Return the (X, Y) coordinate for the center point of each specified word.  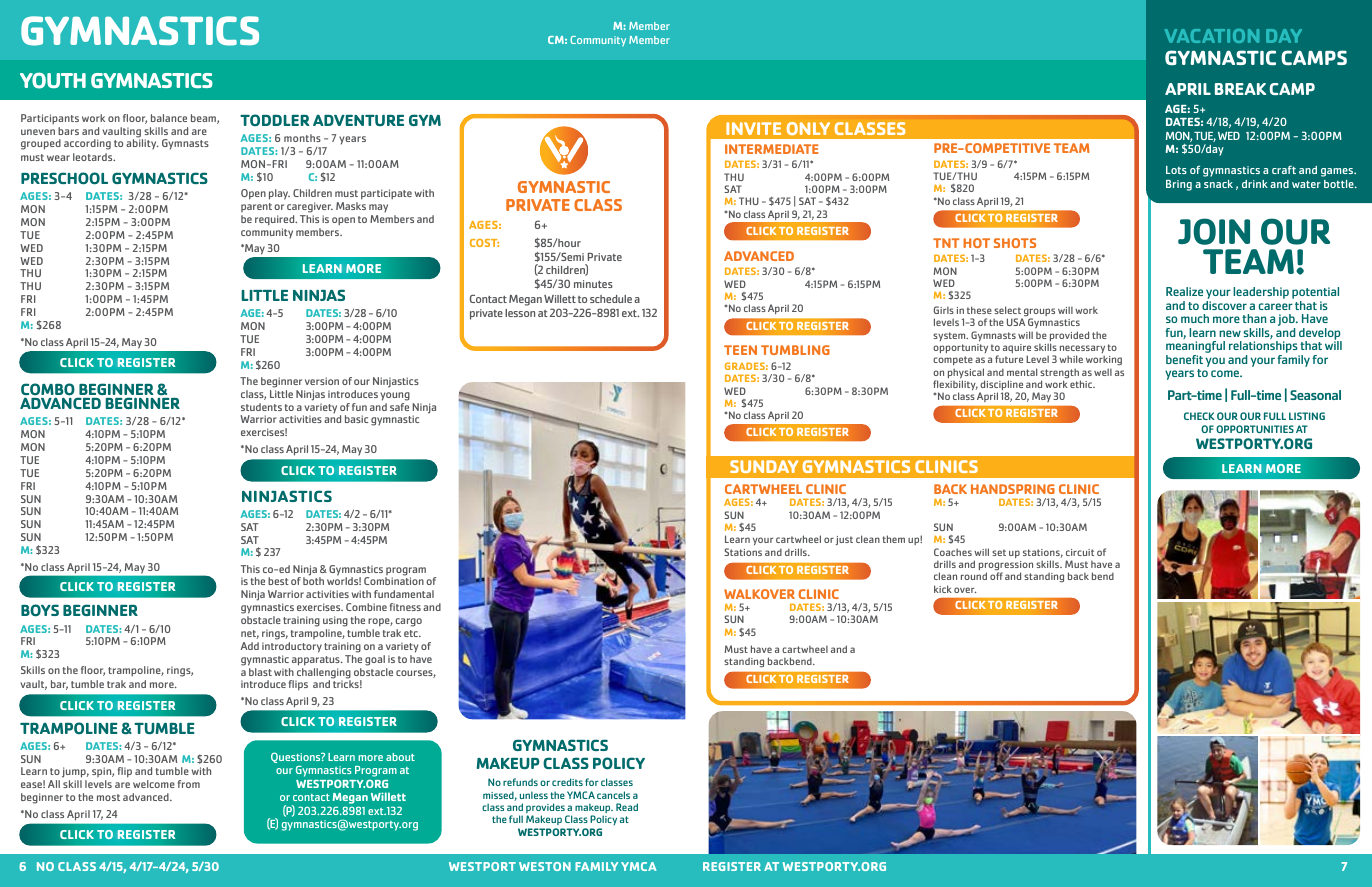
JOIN (1214, 231)
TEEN (740, 350)
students (261, 407)
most (108, 797)
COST (484, 243)
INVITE (753, 128)
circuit (1080, 552)
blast (260, 672)
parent (256, 207)
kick (943, 589)
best (278, 581)
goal (375, 660)
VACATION (1212, 36)
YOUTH (53, 80)
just (844, 540)
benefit (1184, 359)
